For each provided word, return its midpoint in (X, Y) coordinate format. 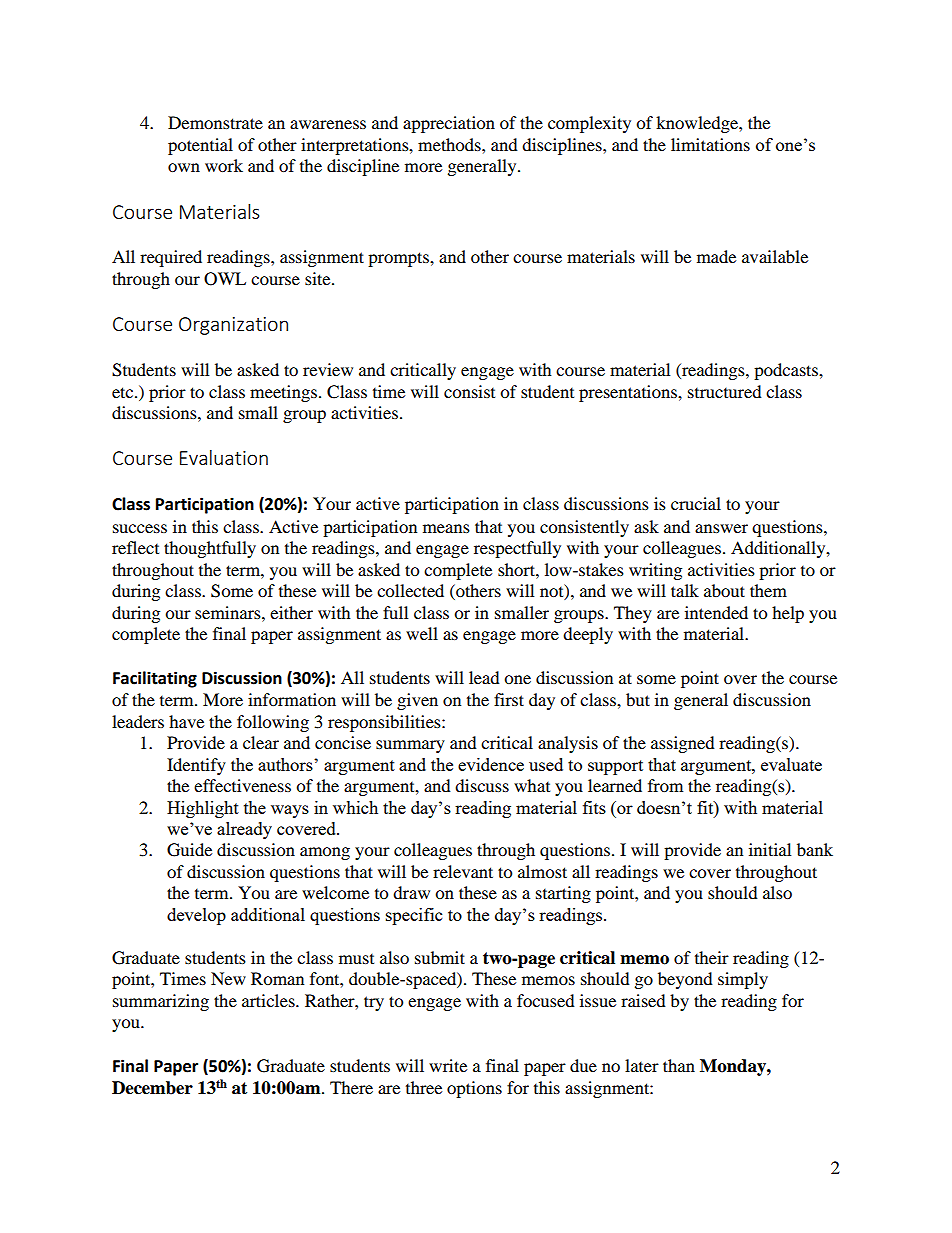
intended (716, 612)
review (328, 369)
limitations (710, 144)
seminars (229, 612)
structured (725, 391)
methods (450, 144)
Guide (189, 850)
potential (200, 146)
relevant (463, 871)
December (152, 1088)
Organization (233, 326)
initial (770, 849)
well (422, 633)
